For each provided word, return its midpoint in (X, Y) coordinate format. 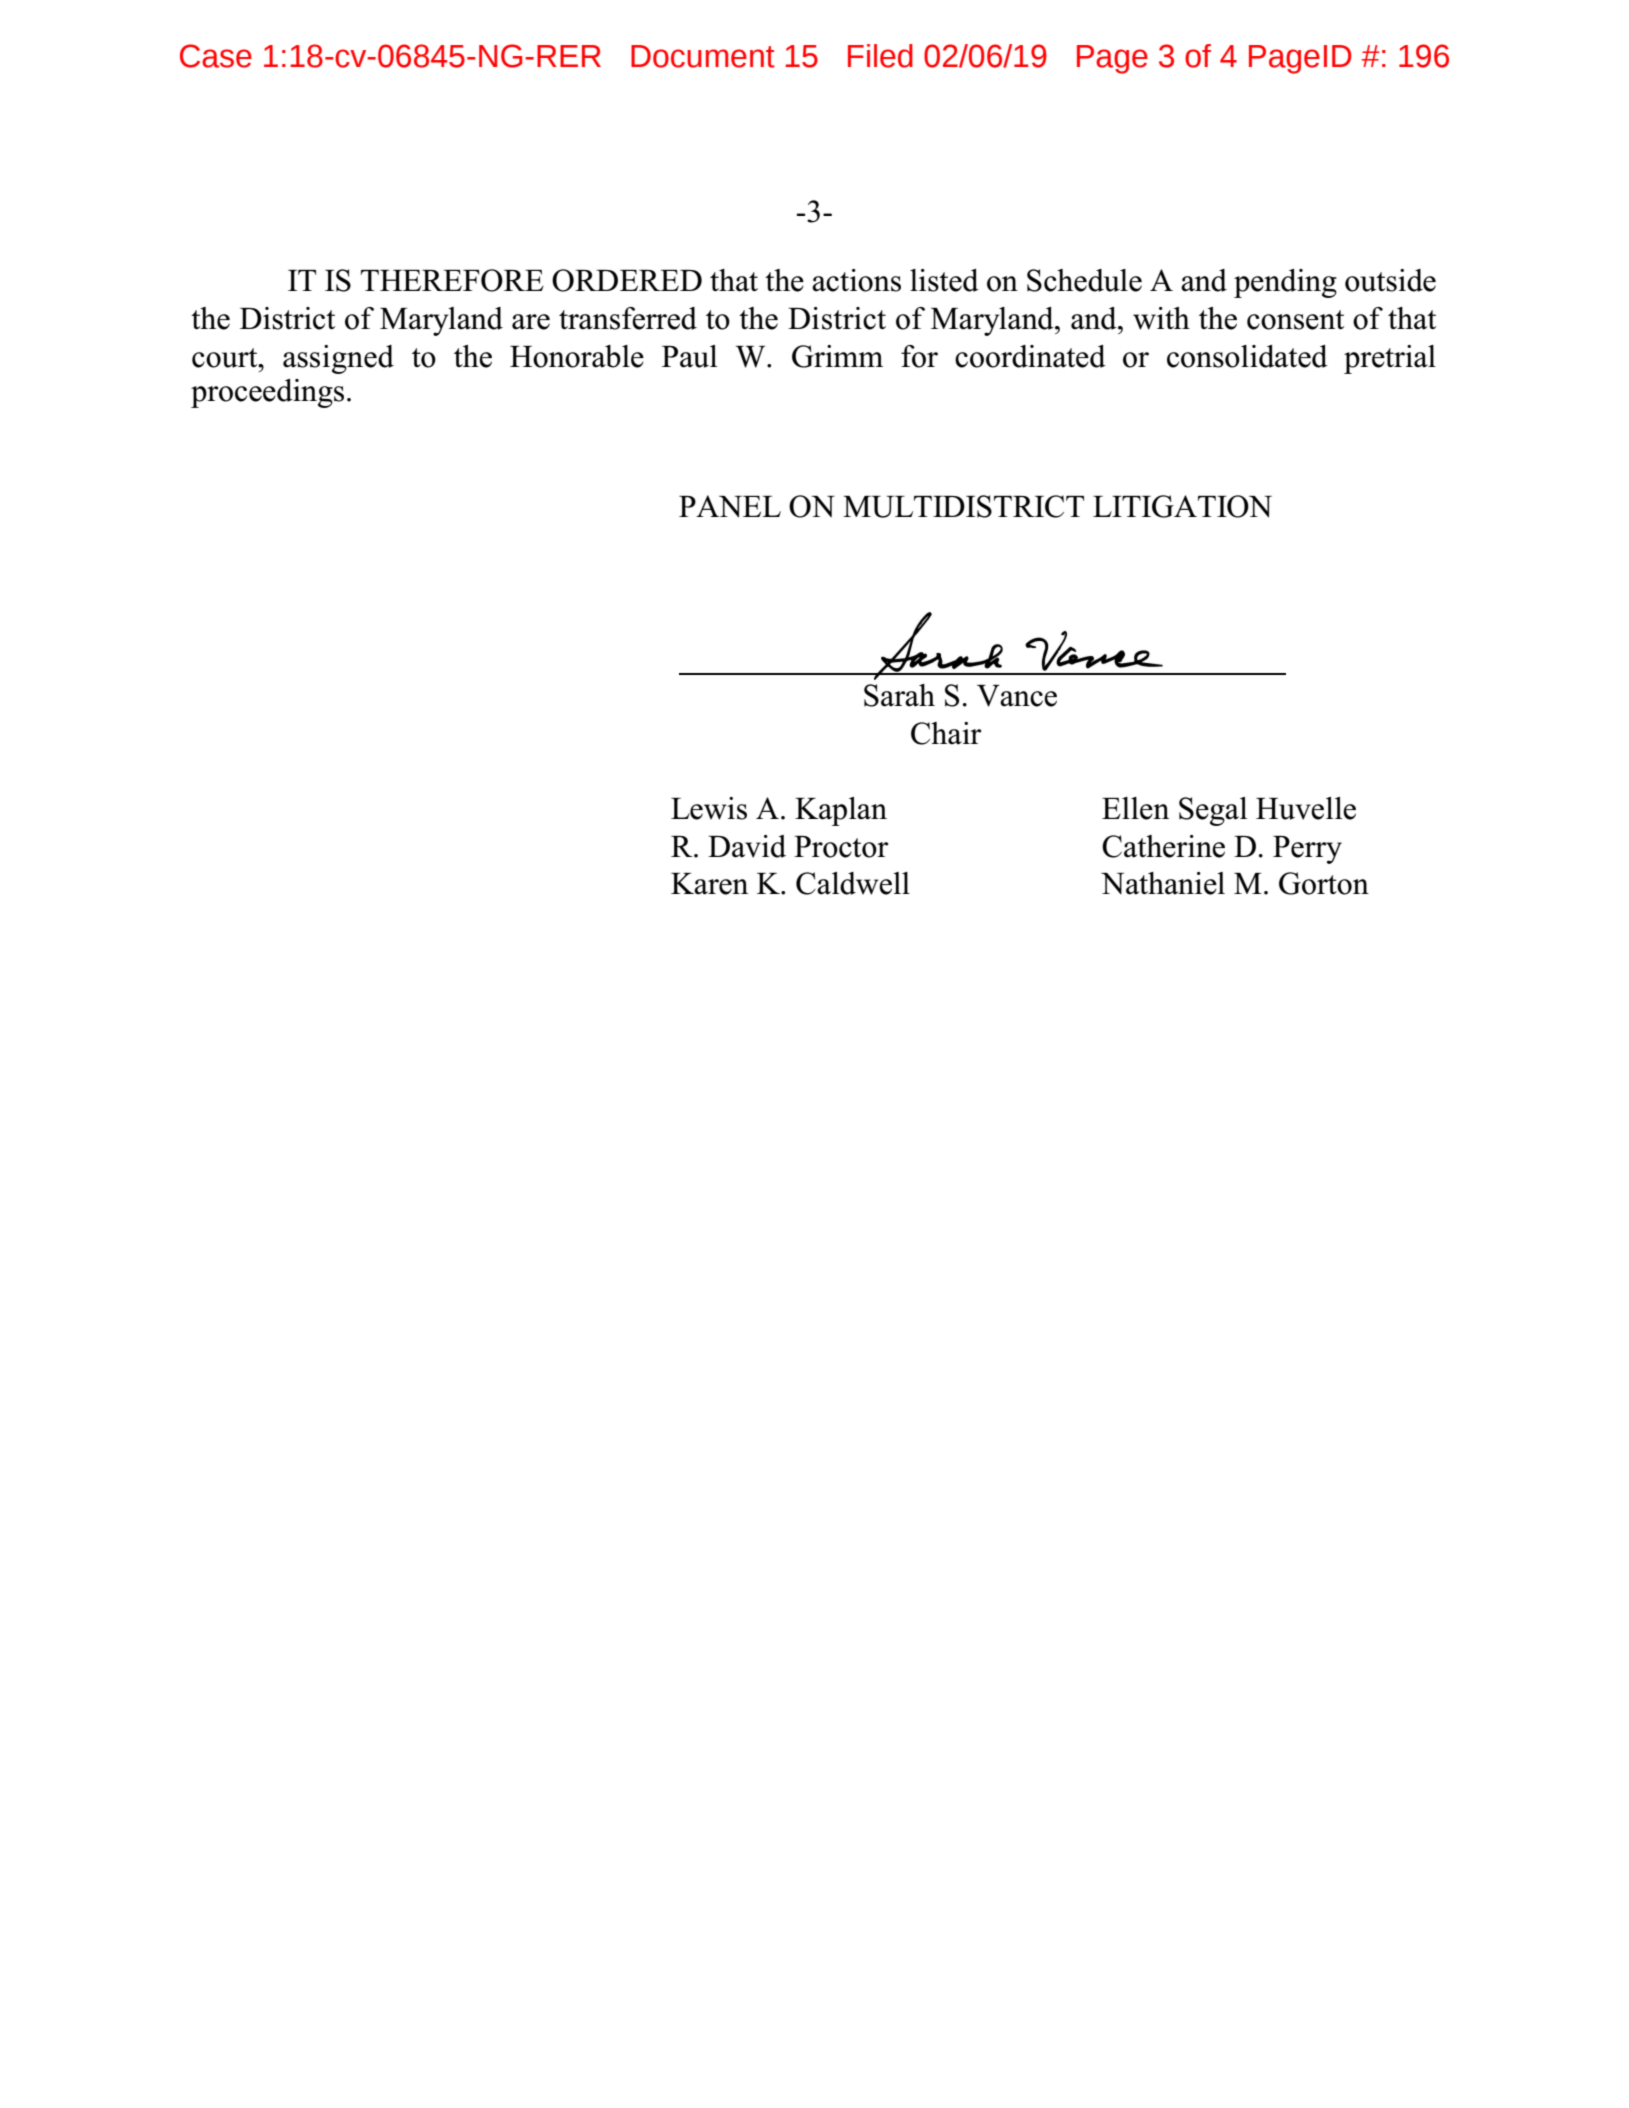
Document (703, 56)
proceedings (267, 393)
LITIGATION (1182, 506)
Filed (880, 56)
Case (216, 56)
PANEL (730, 506)
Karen (709, 884)
